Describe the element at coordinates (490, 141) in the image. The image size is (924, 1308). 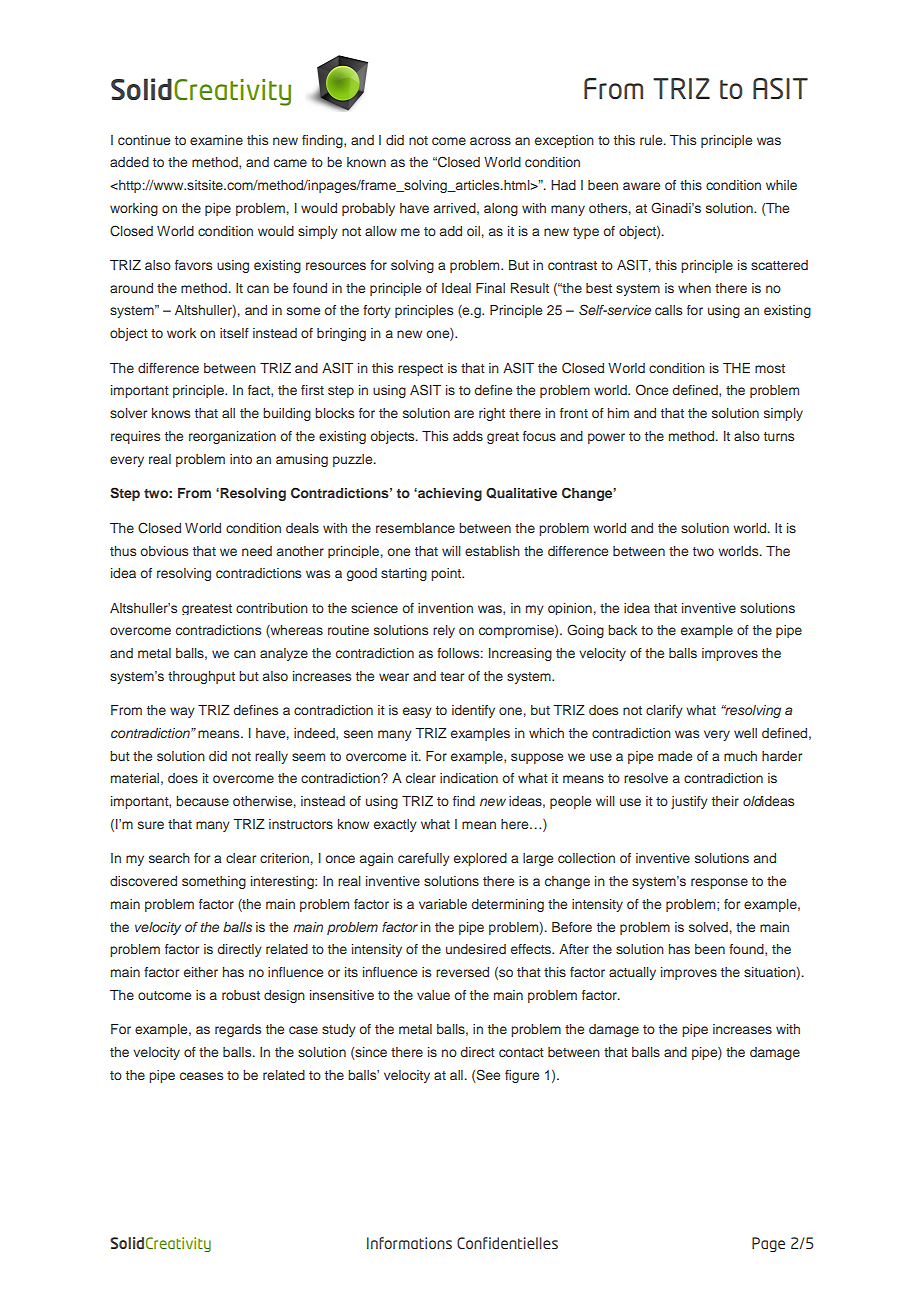
I see `across` at that location.
